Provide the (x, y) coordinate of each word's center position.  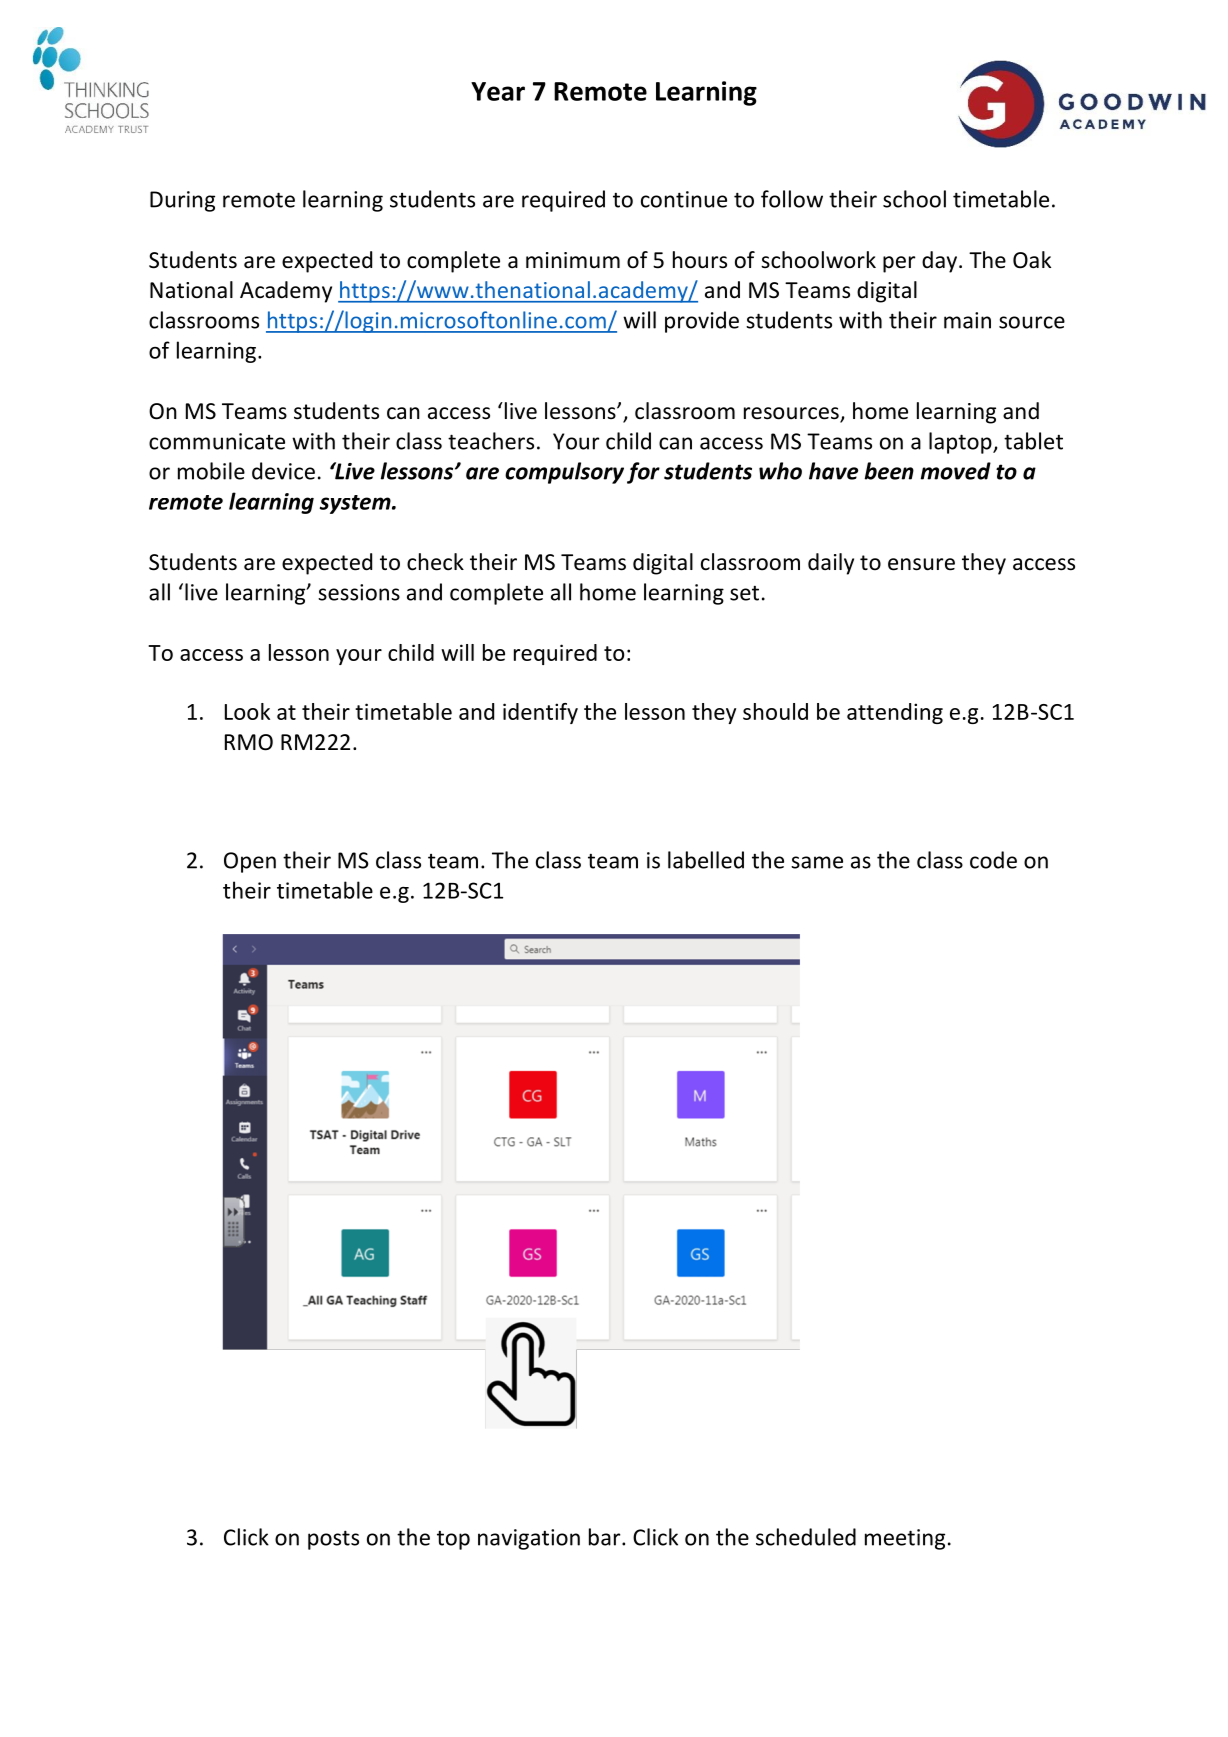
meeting (905, 1539)
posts (333, 1540)
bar (606, 1537)
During (182, 201)
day (941, 262)
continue (684, 199)
